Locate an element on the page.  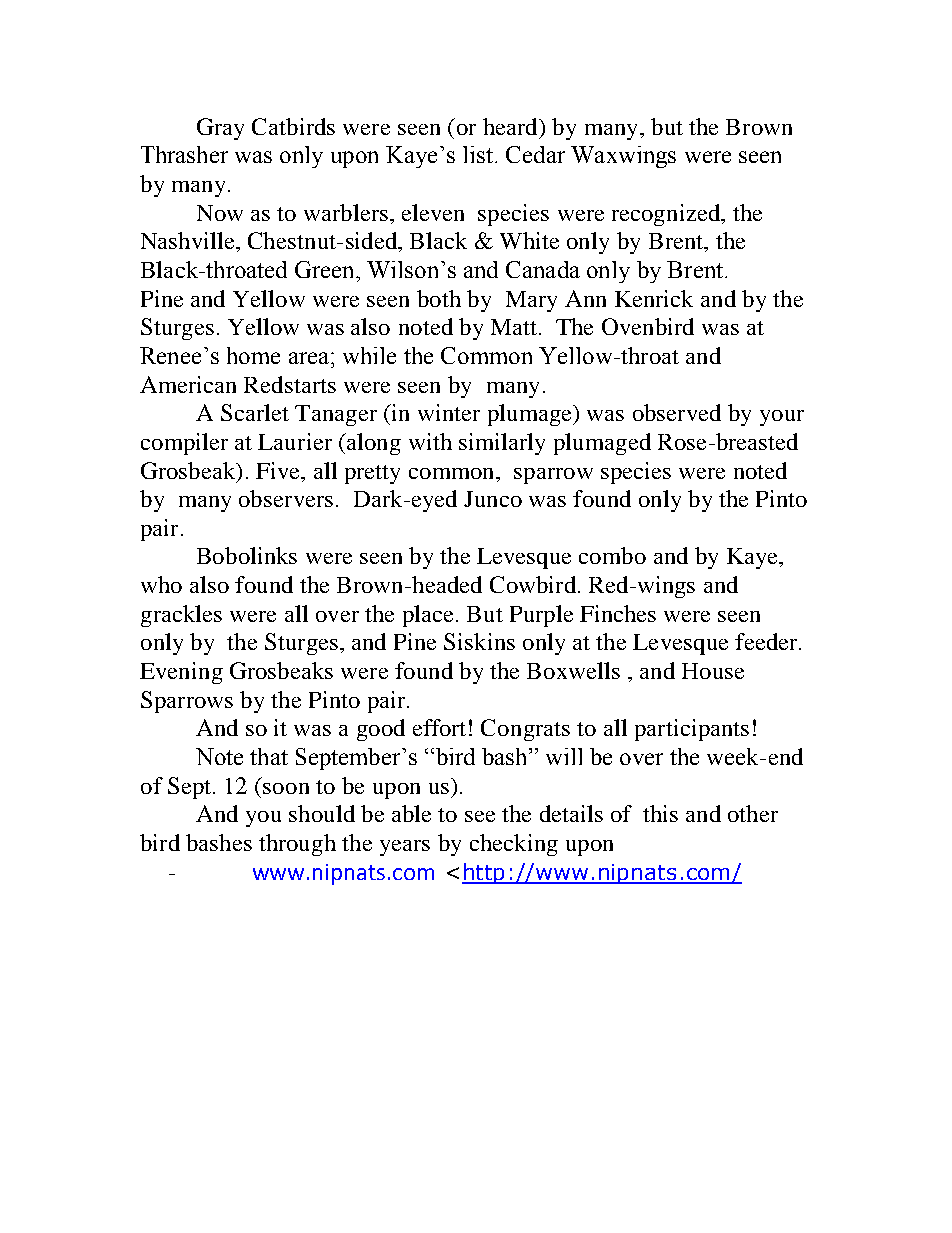
recognized is located at coordinates (667, 215).
